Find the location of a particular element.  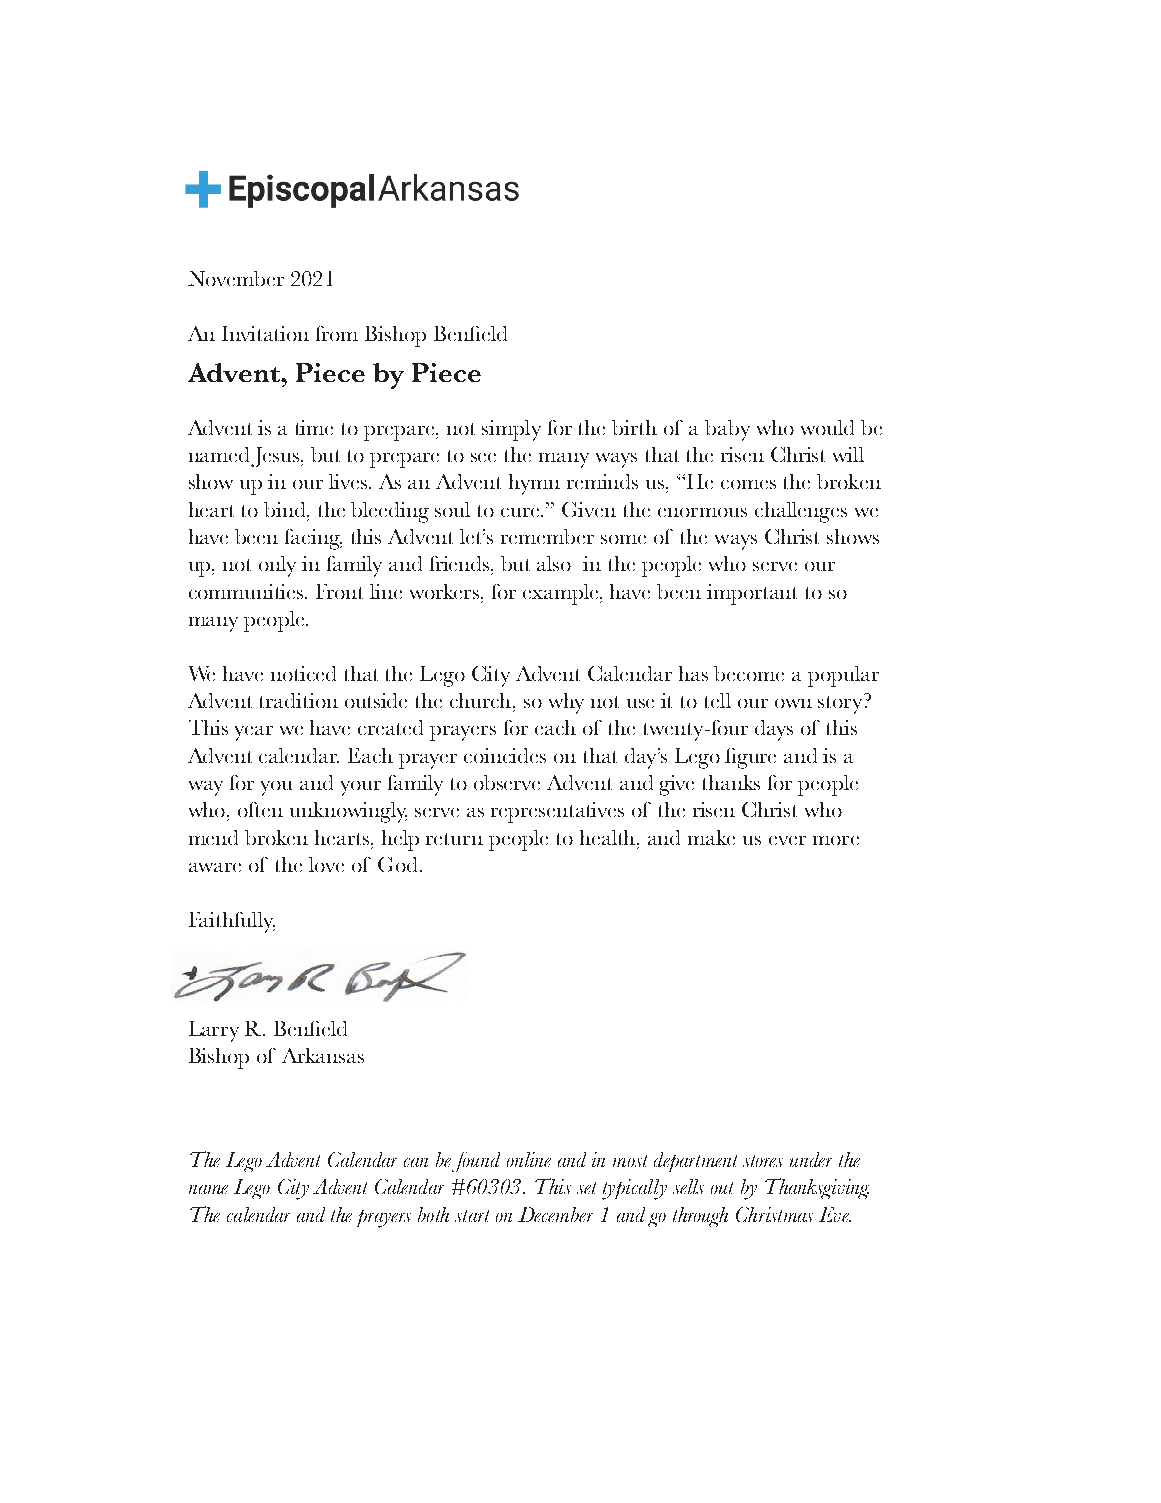

ever is located at coordinates (787, 840).
